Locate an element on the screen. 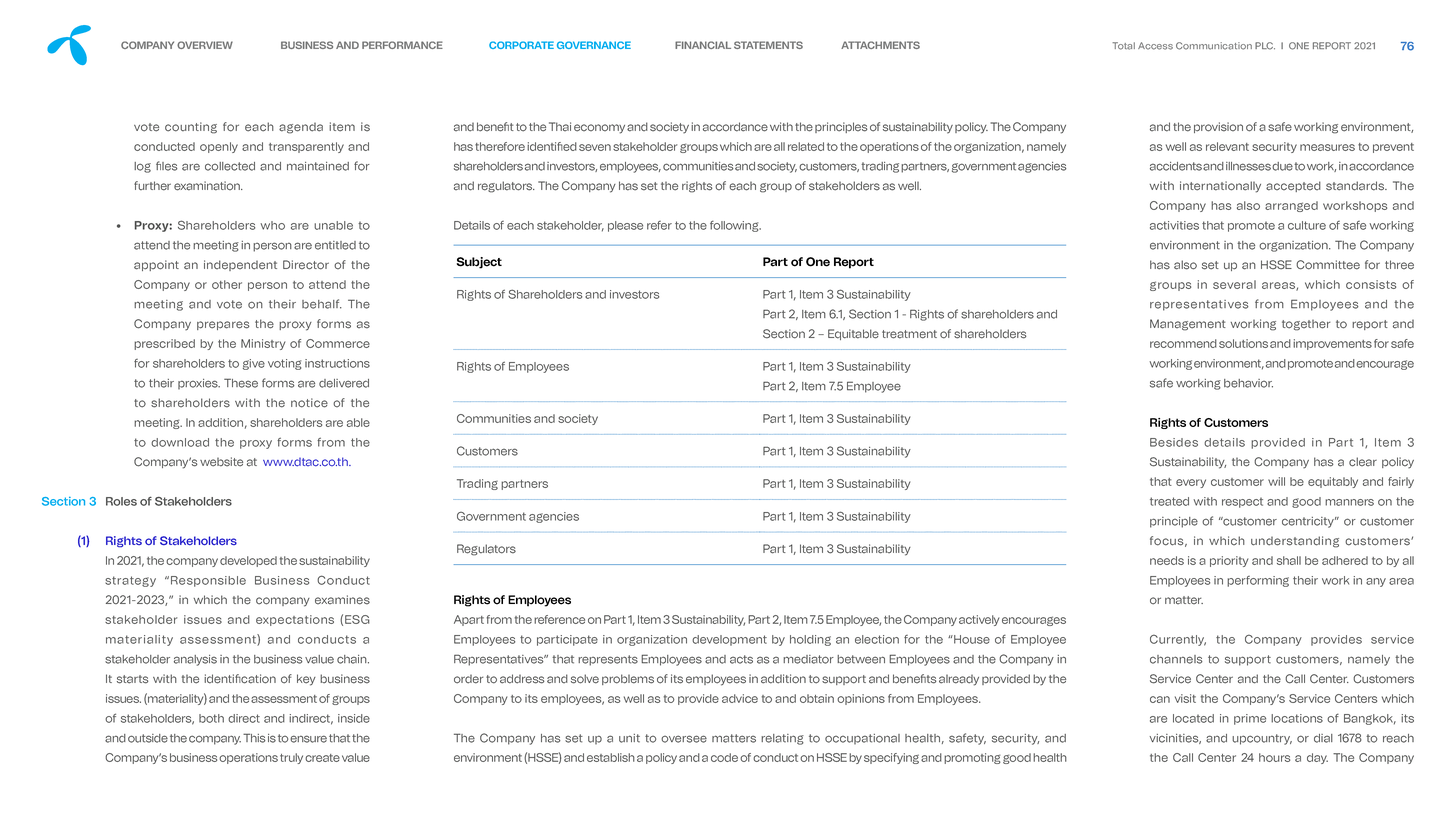 The height and width of the screenshot is (819, 1456). relating is located at coordinates (782, 739).
